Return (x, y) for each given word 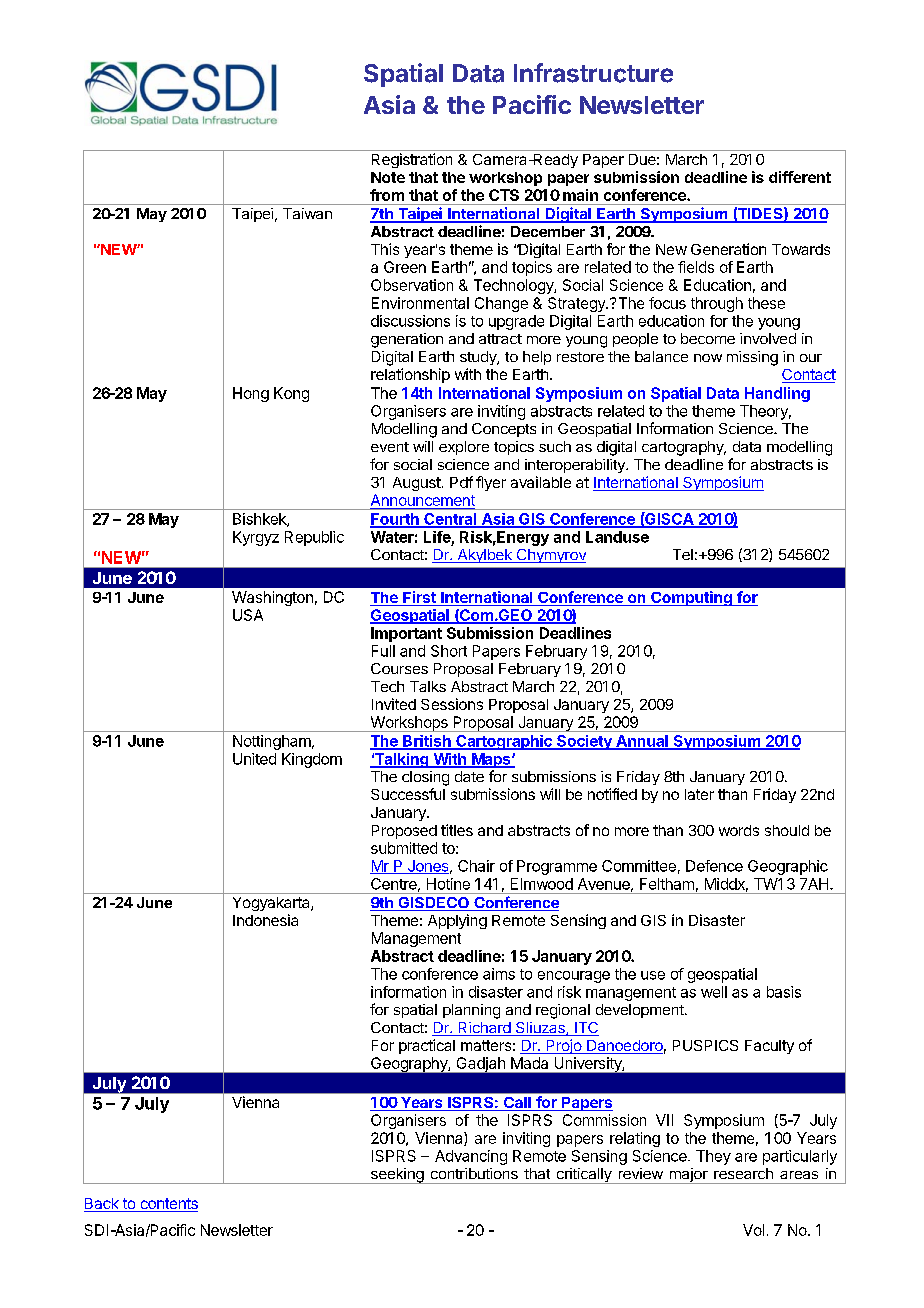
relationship (410, 375)
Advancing (471, 1157)
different (800, 177)
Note (388, 177)
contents (168, 1205)
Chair (476, 866)
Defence (714, 866)
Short (449, 651)
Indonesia (265, 920)
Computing (691, 598)
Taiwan (307, 213)
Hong (251, 394)
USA (248, 615)
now (708, 358)
